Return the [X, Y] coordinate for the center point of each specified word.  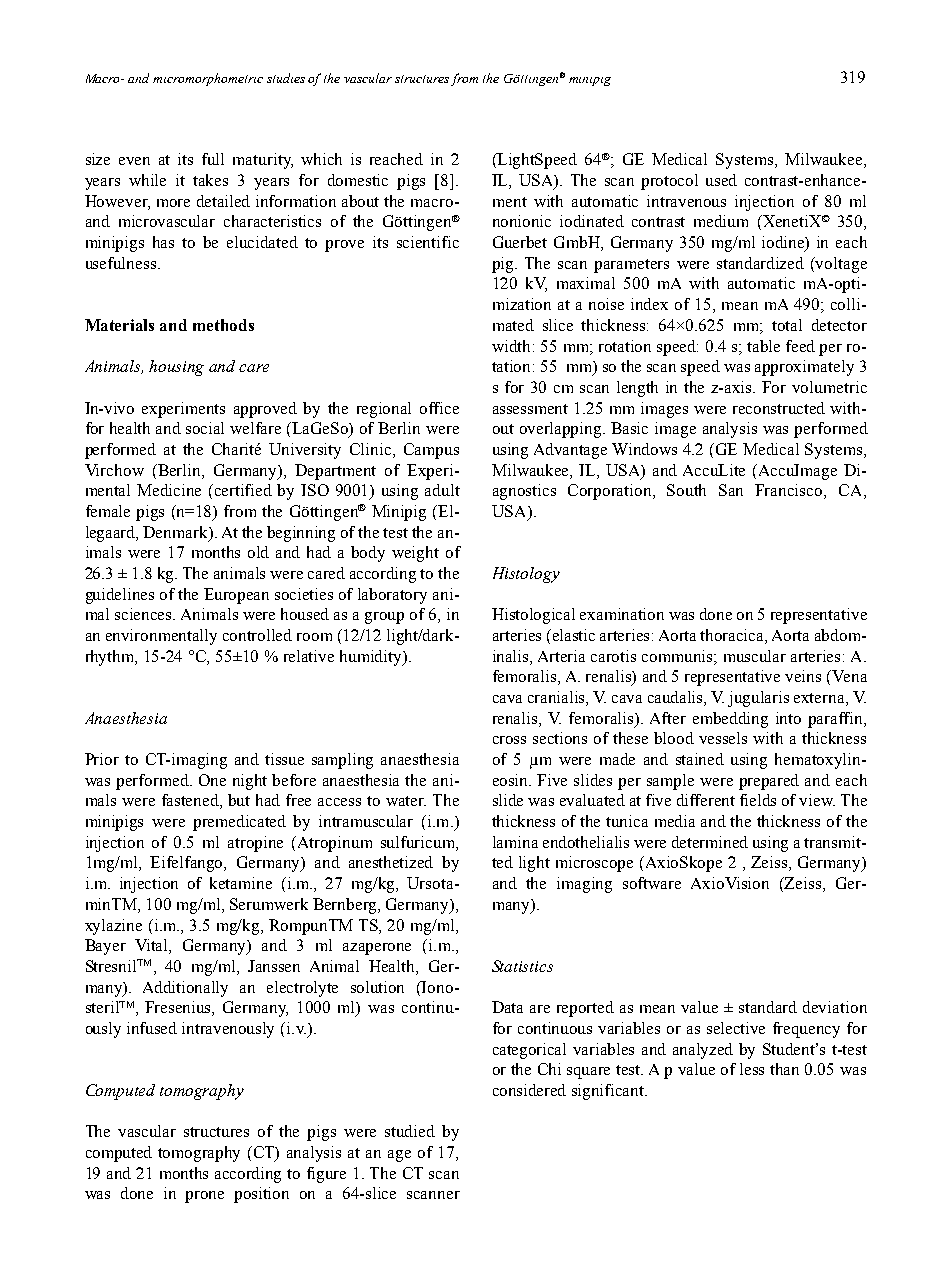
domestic [358, 180]
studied [410, 1131]
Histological [533, 616]
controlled [257, 635]
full [213, 159]
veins [803, 676]
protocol [669, 182]
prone [204, 1197]
